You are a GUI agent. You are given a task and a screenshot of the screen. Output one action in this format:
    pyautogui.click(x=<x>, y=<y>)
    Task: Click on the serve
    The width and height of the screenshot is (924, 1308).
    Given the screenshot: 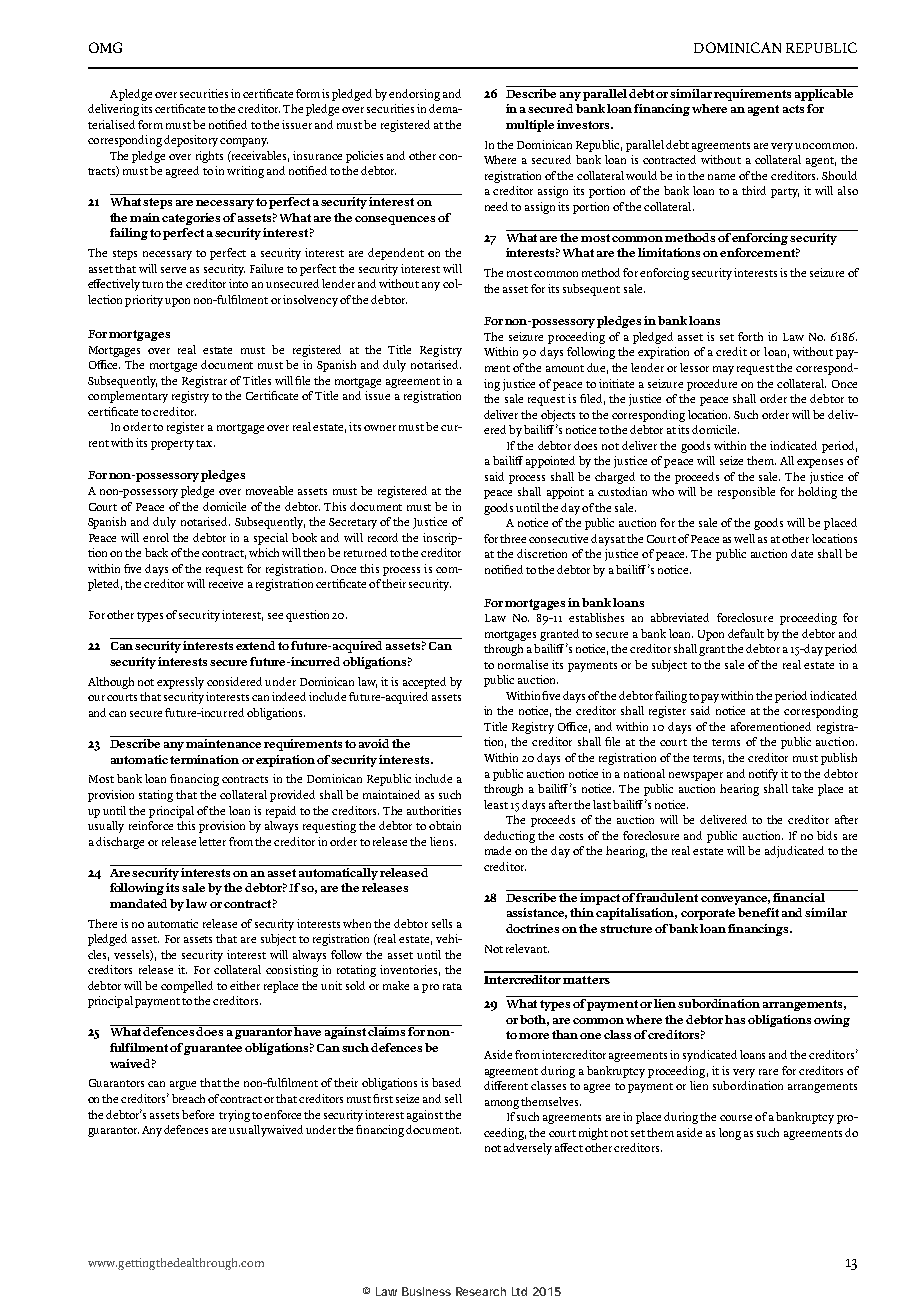 What is the action you would take?
    pyautogui.click(x=173, y=270)
